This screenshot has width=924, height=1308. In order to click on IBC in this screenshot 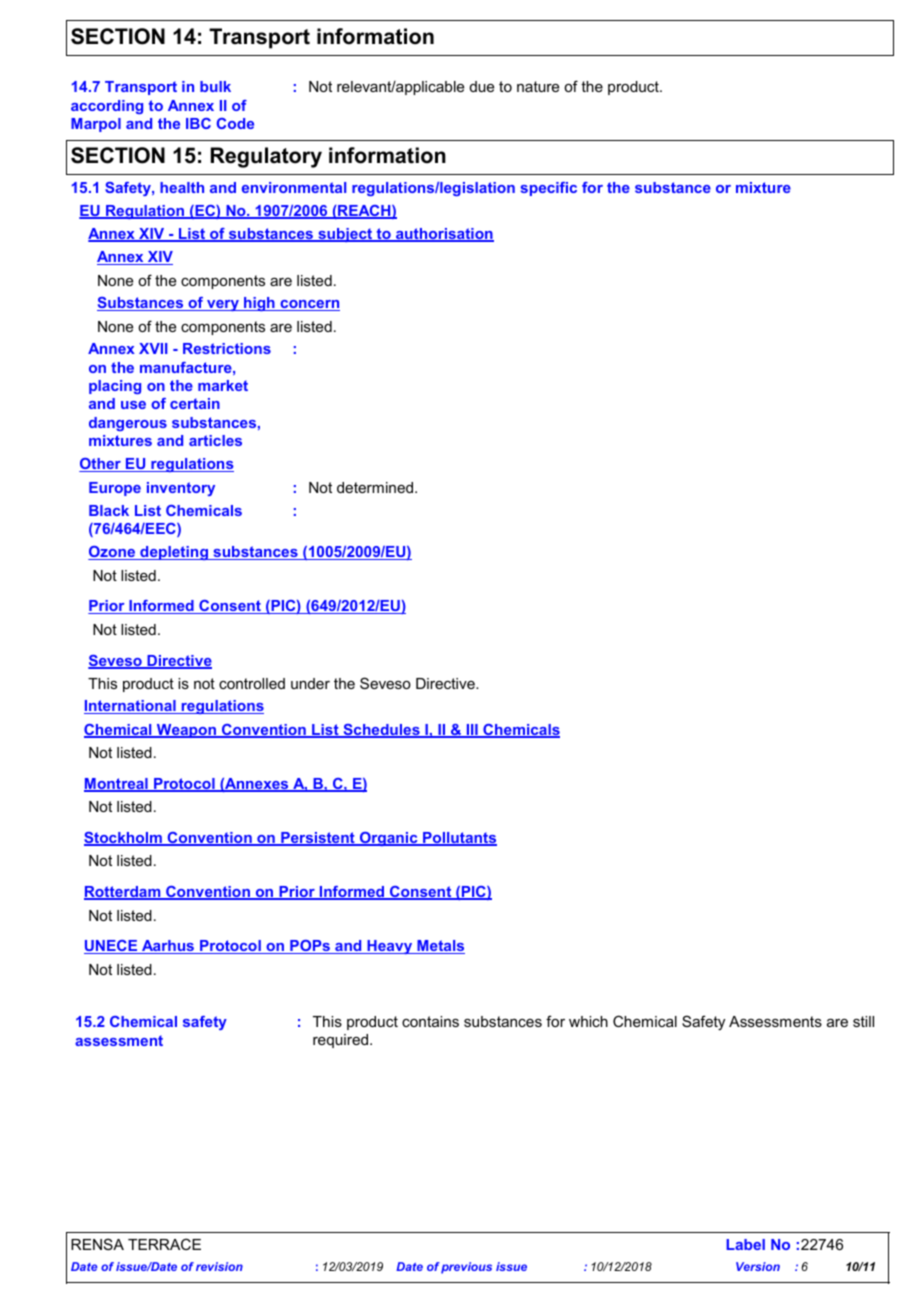, I will do `click(198, 123)`.
